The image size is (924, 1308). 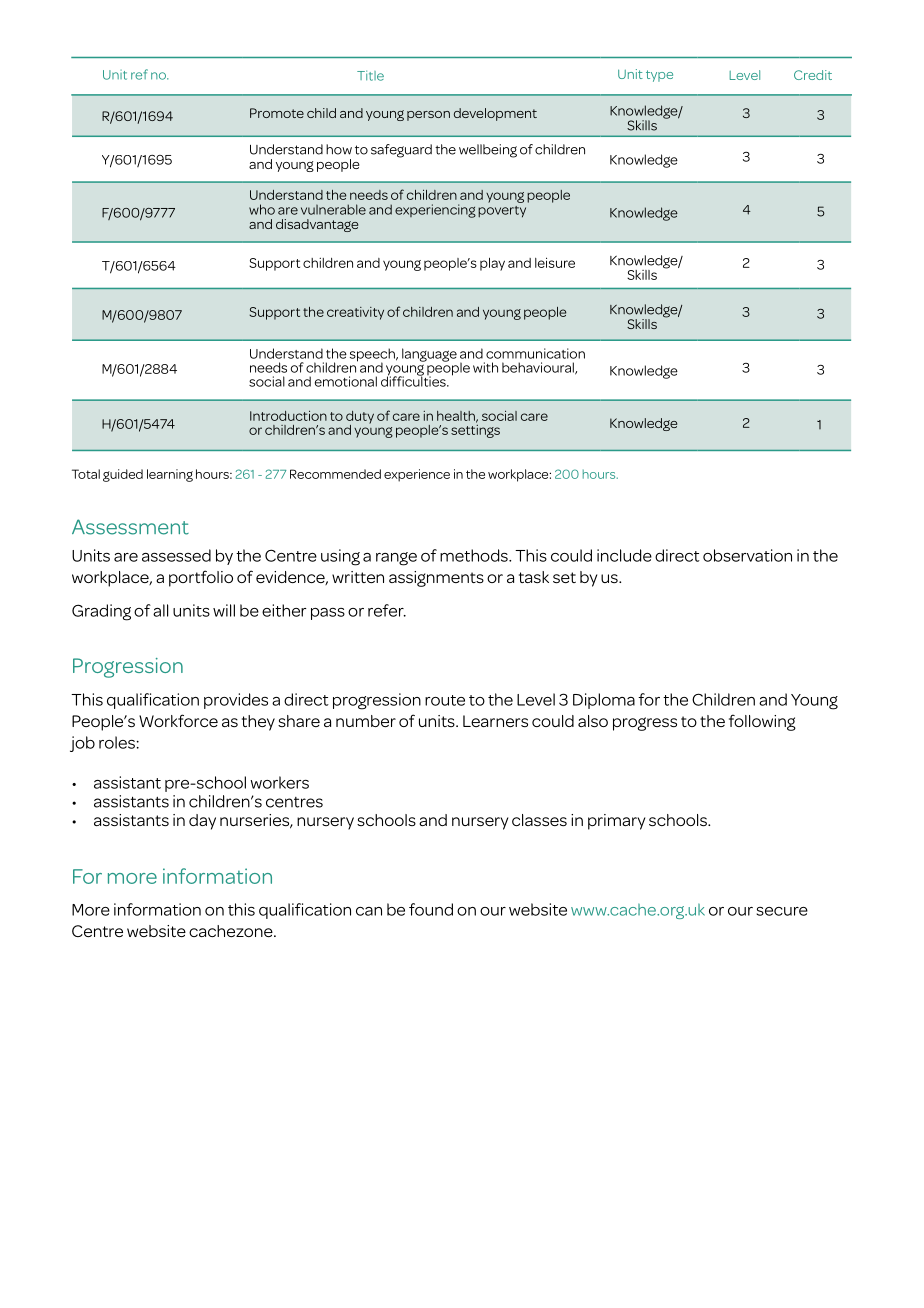 I want to click on Promote, so click(x=277, y=113).
